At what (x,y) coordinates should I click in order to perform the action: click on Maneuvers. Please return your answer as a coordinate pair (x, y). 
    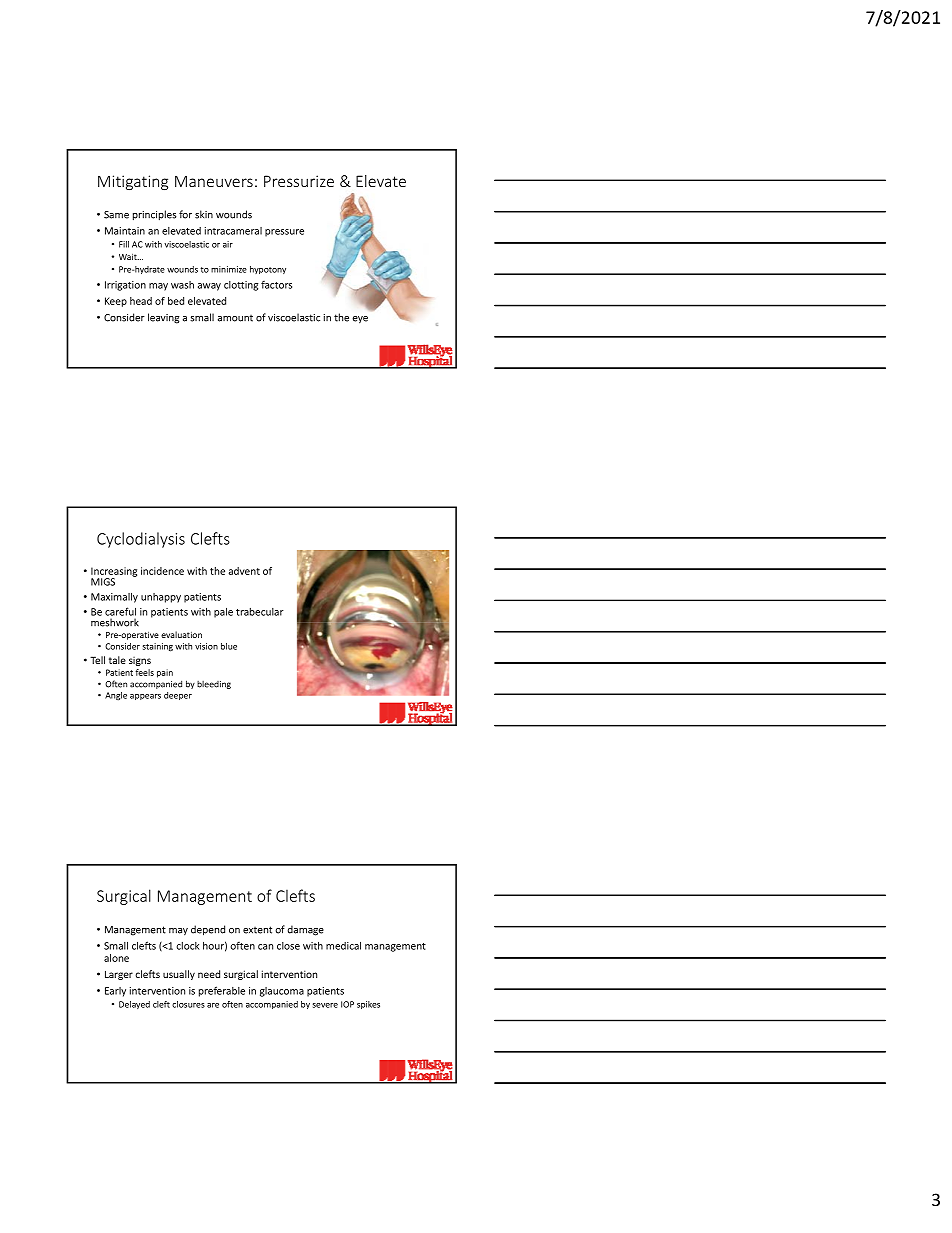
    Looking at the image, I should click on (214, 181).
